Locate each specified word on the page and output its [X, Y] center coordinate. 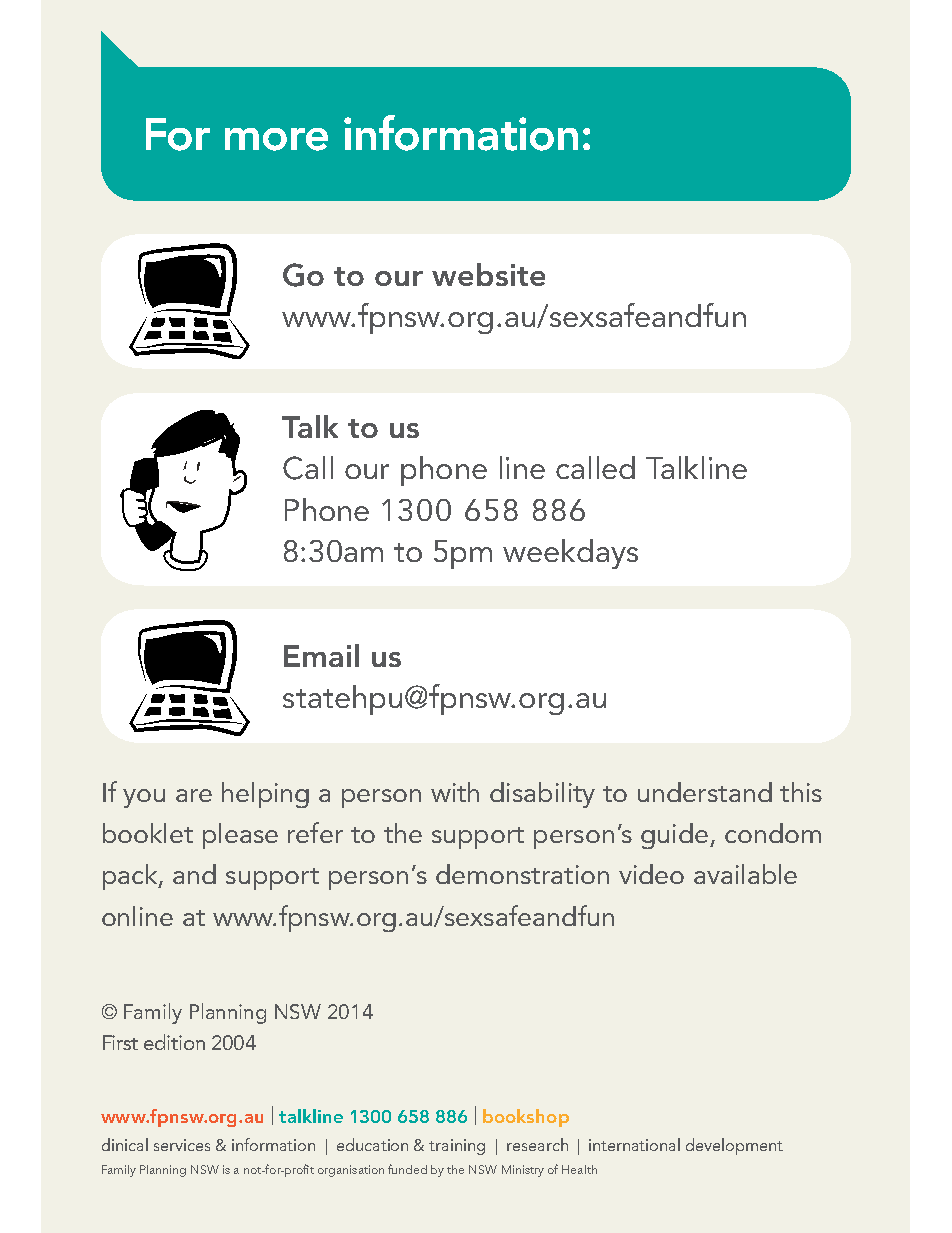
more [276, 139]
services [182, 1145]
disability [542, 795]
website [488, 274]
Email [321, 655]
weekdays [570, 554]
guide [674, 836]
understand [705, 792]
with [455, 792]
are [194, 795]
